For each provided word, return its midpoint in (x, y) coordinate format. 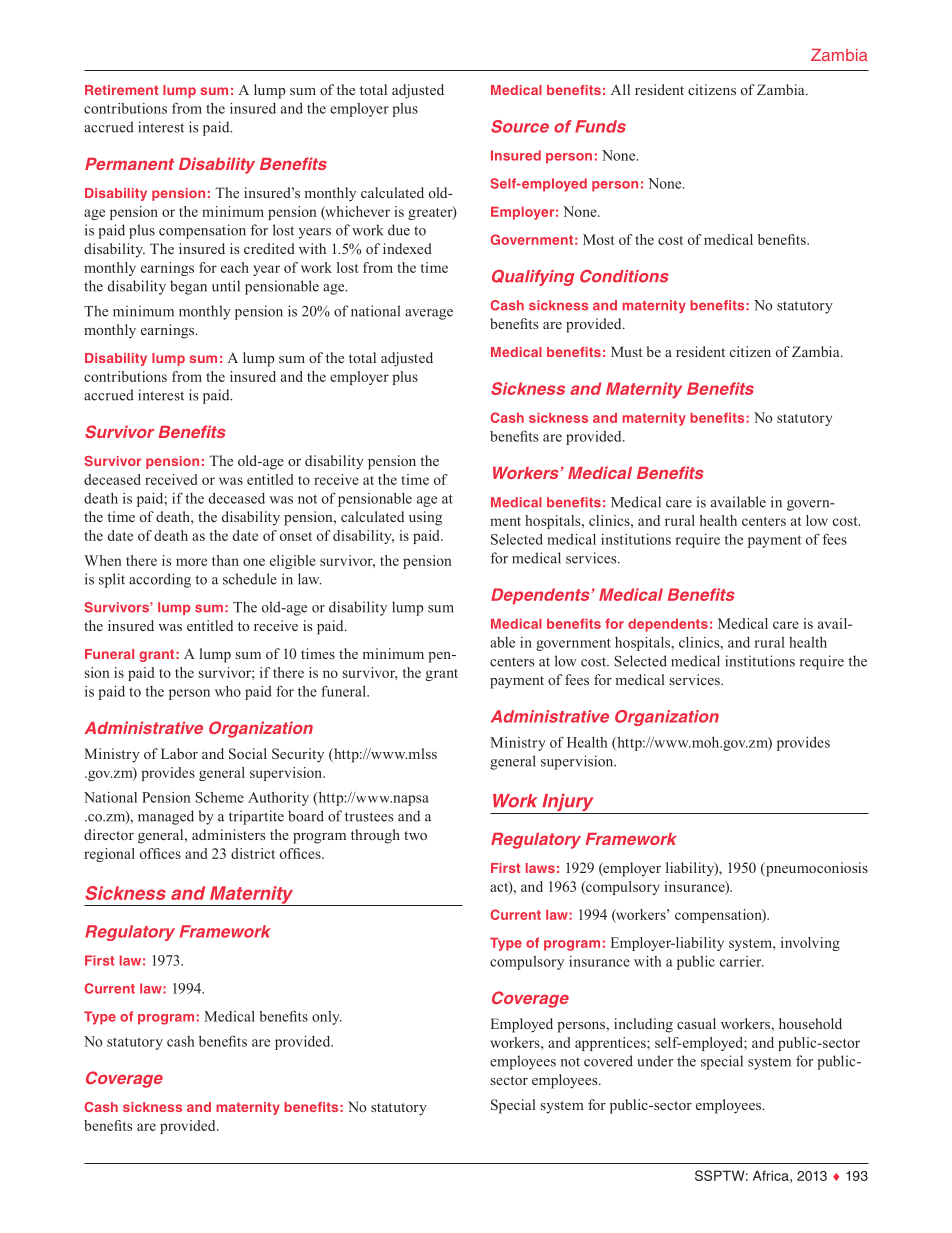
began (188, 287)
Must (626, 351)
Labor (179, 753)
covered (608, 1061)
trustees (369, 817)
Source (520, 126)
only (327, 1018)
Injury (568, 804)
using (425, 518)
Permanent (129, 164)
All (620, 89)
